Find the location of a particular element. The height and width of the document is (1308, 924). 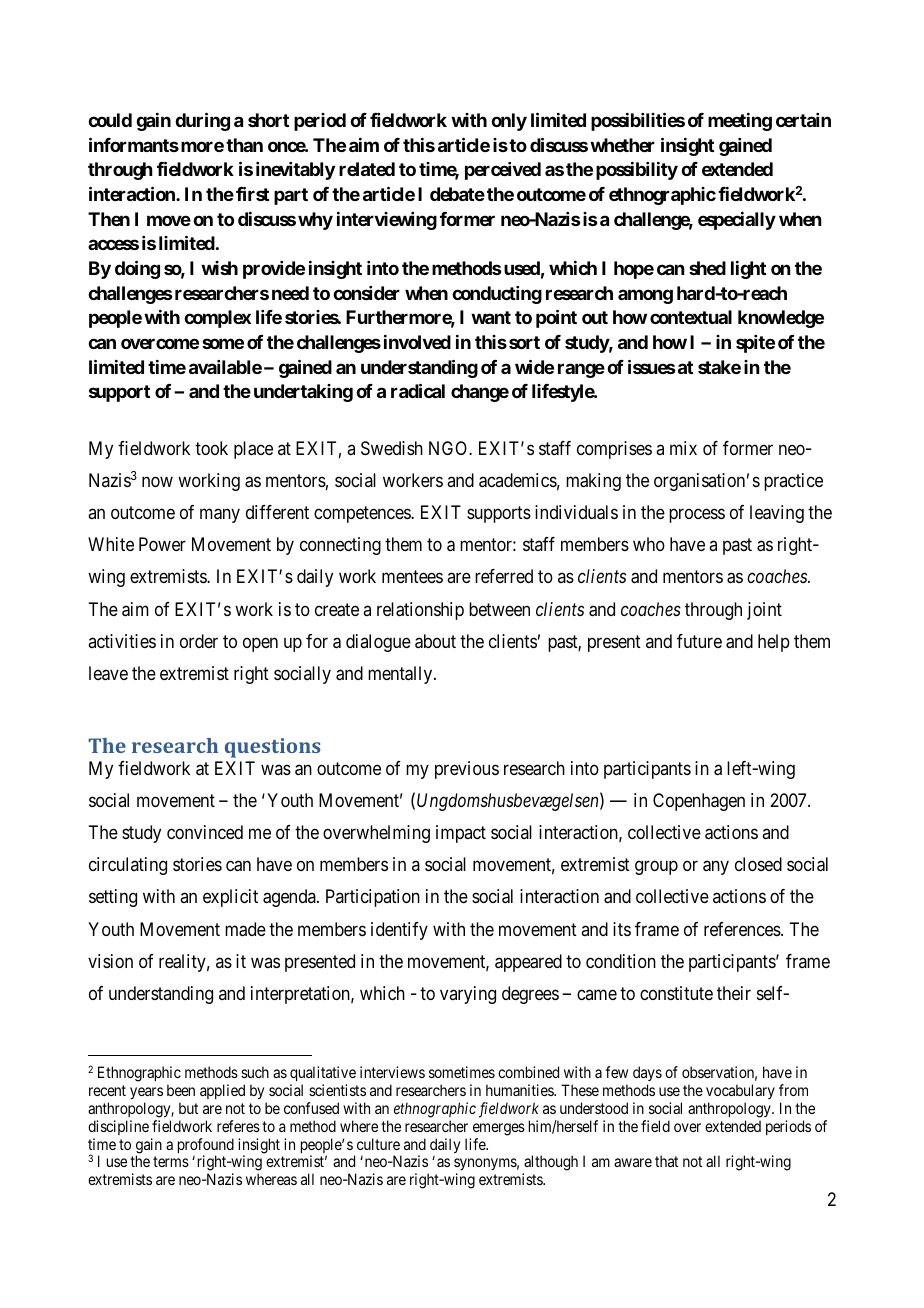

profound is located at coordinates (206, 1147).
